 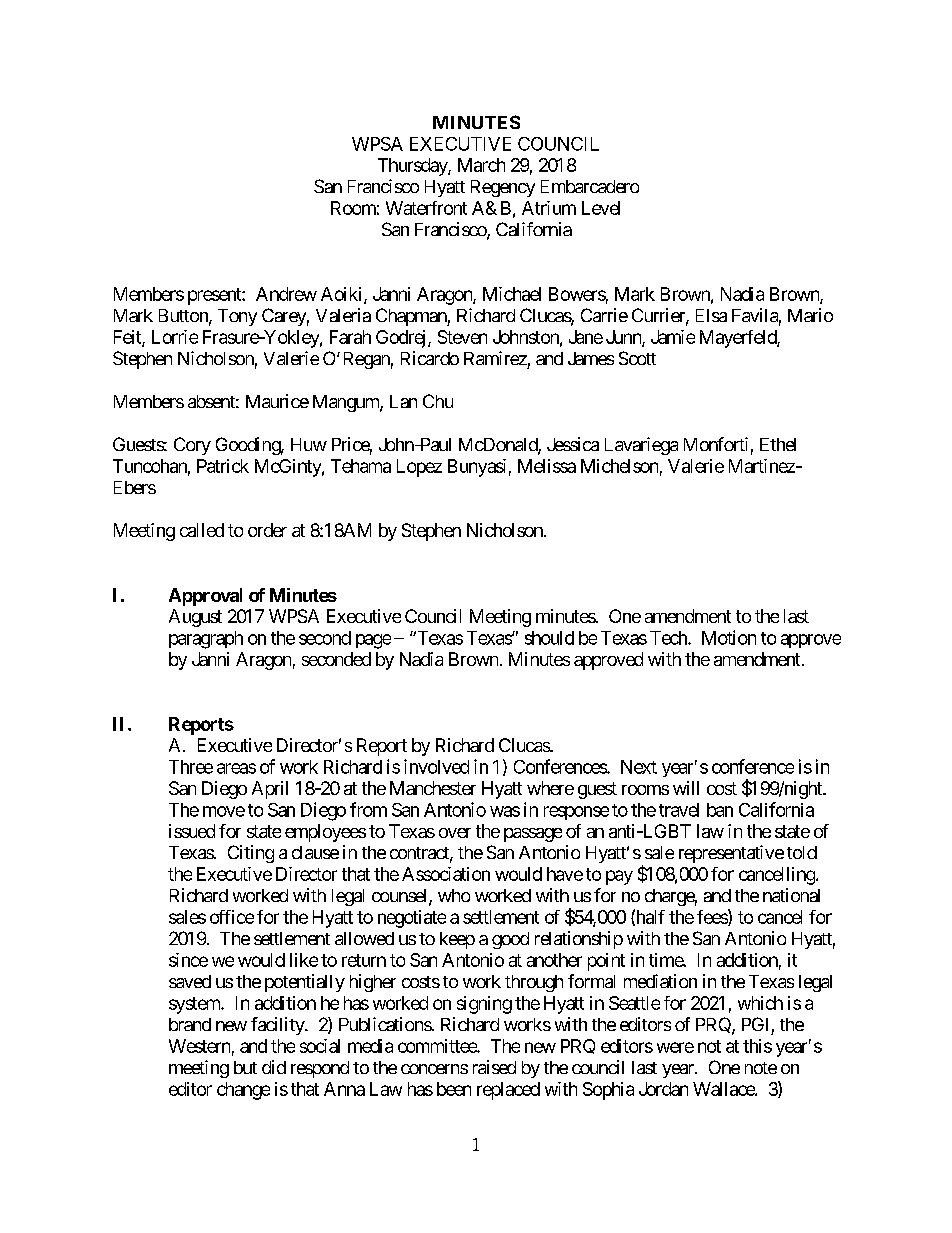 What do you see at coordinates (494, 1067) in the screenshot?
I see `raised` at bounding box center [494, 1067].
